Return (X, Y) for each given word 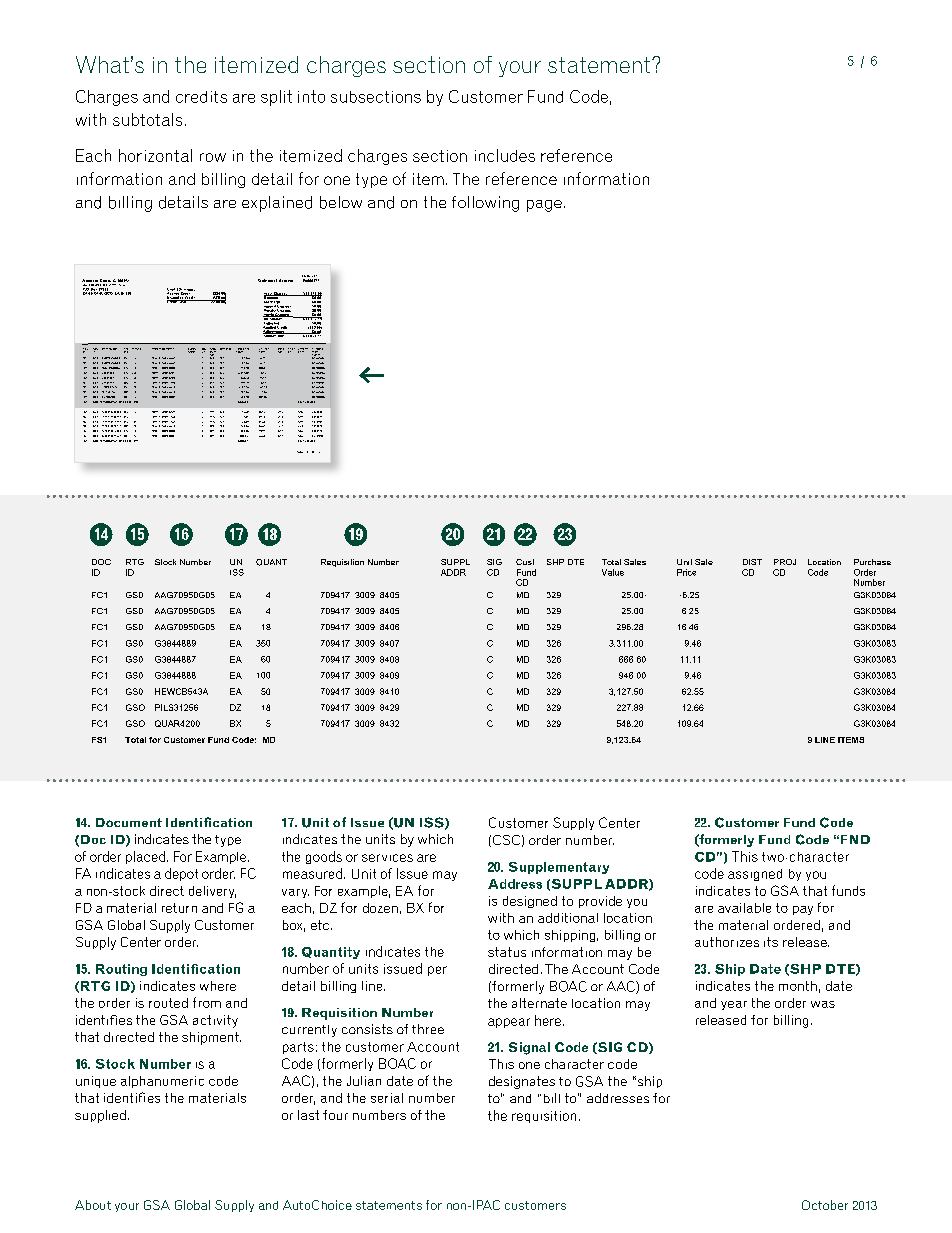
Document (129, 822)
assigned (755, 875)
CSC (506, 840)
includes (505, 155)
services (387, 858)
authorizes (727, 942)
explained (277, 204)
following (485, 204)
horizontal (155, 155)
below (341, 202)
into (311, 96)
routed (168, 1003)
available (744, 908)
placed (145, 857)
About (93, 1205)
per (437, 971)
